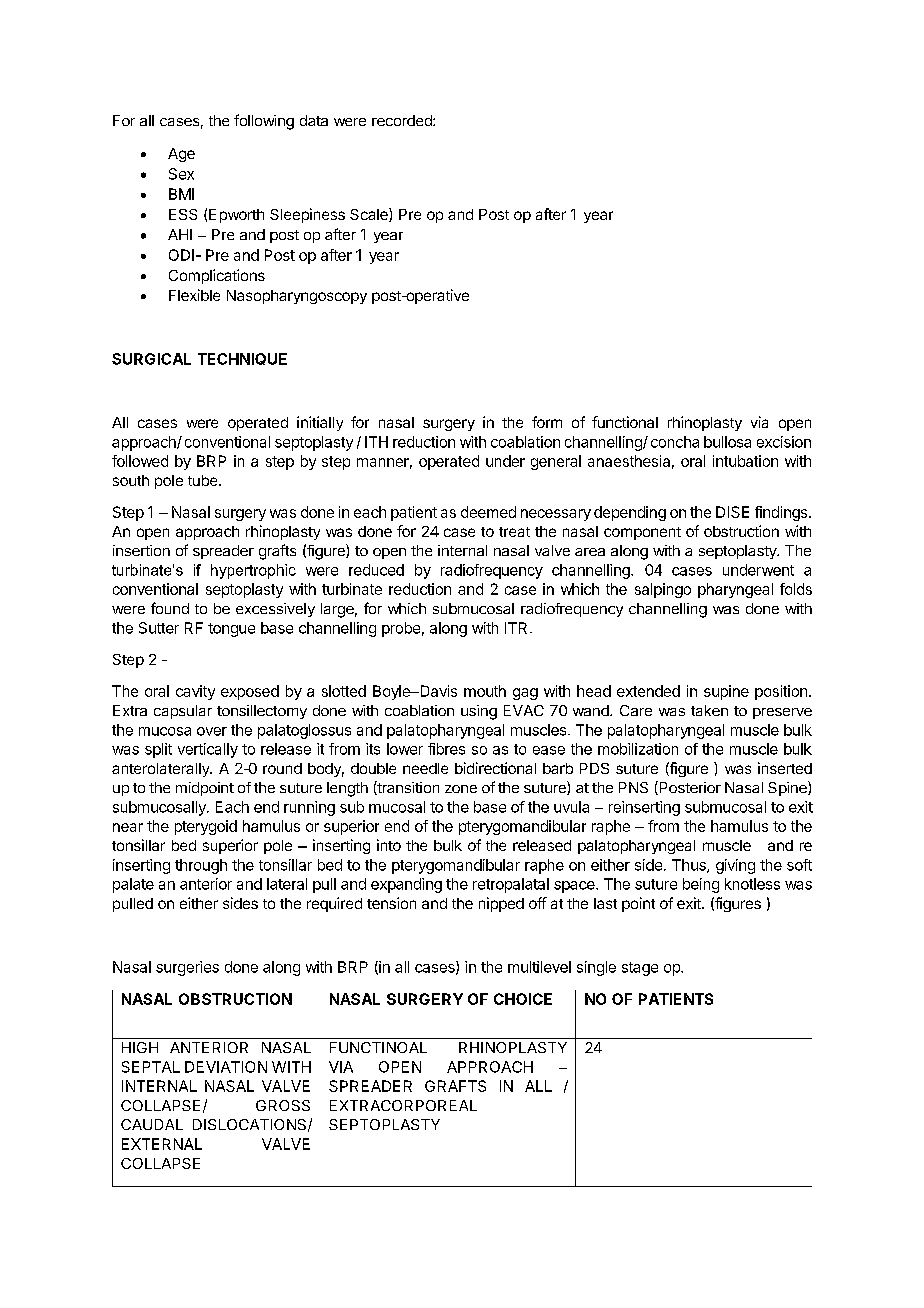 The image size is (924, 1308). Describe the element at coordinates (212, 731) in the image. I see `over` at that location.
